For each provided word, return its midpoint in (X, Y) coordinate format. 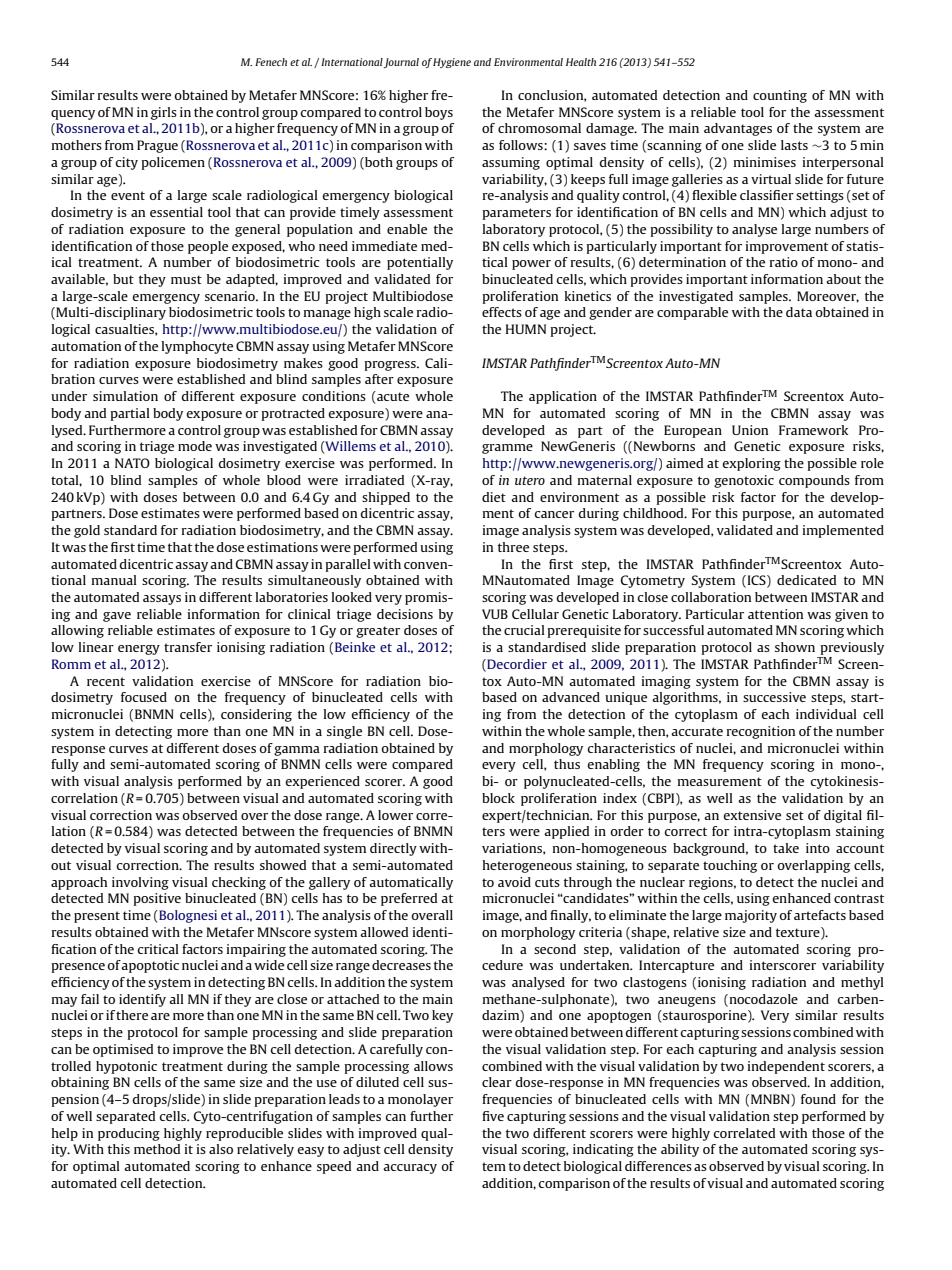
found (818, 1099)
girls (164, 113)
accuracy (410, 1169)
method (157, 1149)
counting (780, 96)
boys (439, 113)
